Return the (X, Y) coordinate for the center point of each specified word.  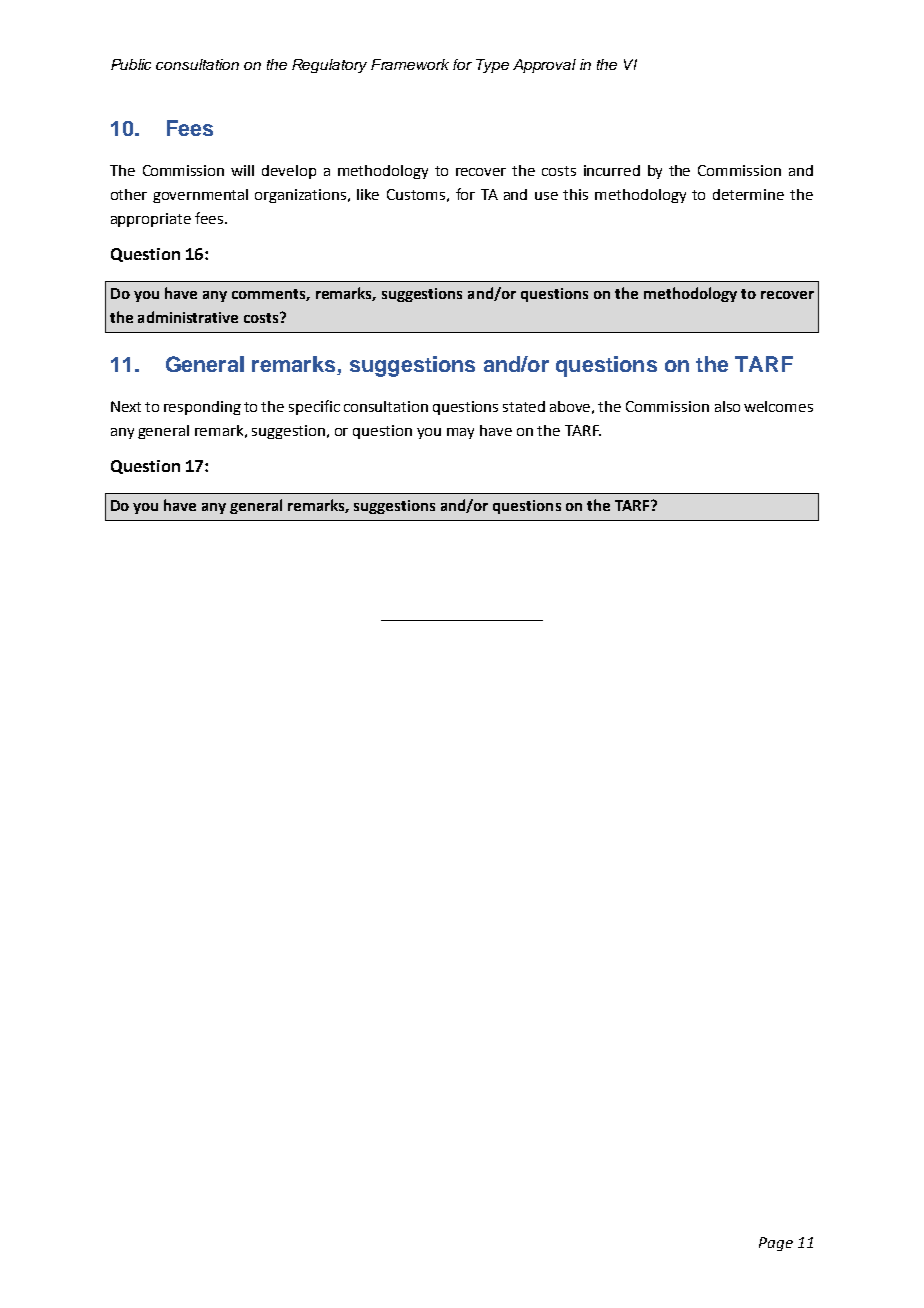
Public (131, 64)
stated (524, 406)
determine (748, 194)
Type (492, 66)
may (460, 433)
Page (776, 1244)
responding (202, 408)
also (727, 406)
